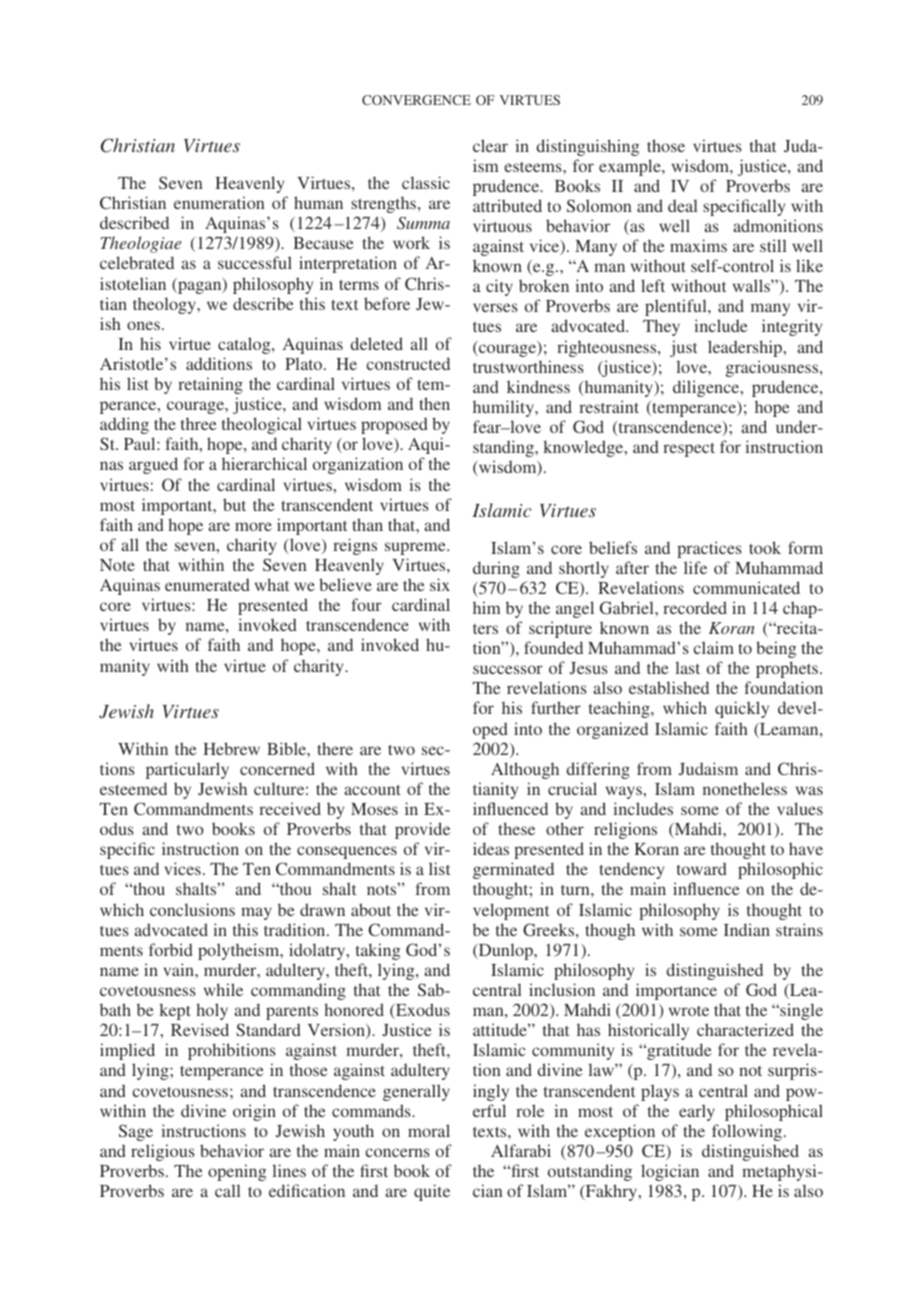 This screenshot has height=1316, width=921. Describe the element at coordinates (429, 1130) in the screenshot. I see `moral` at that location.
